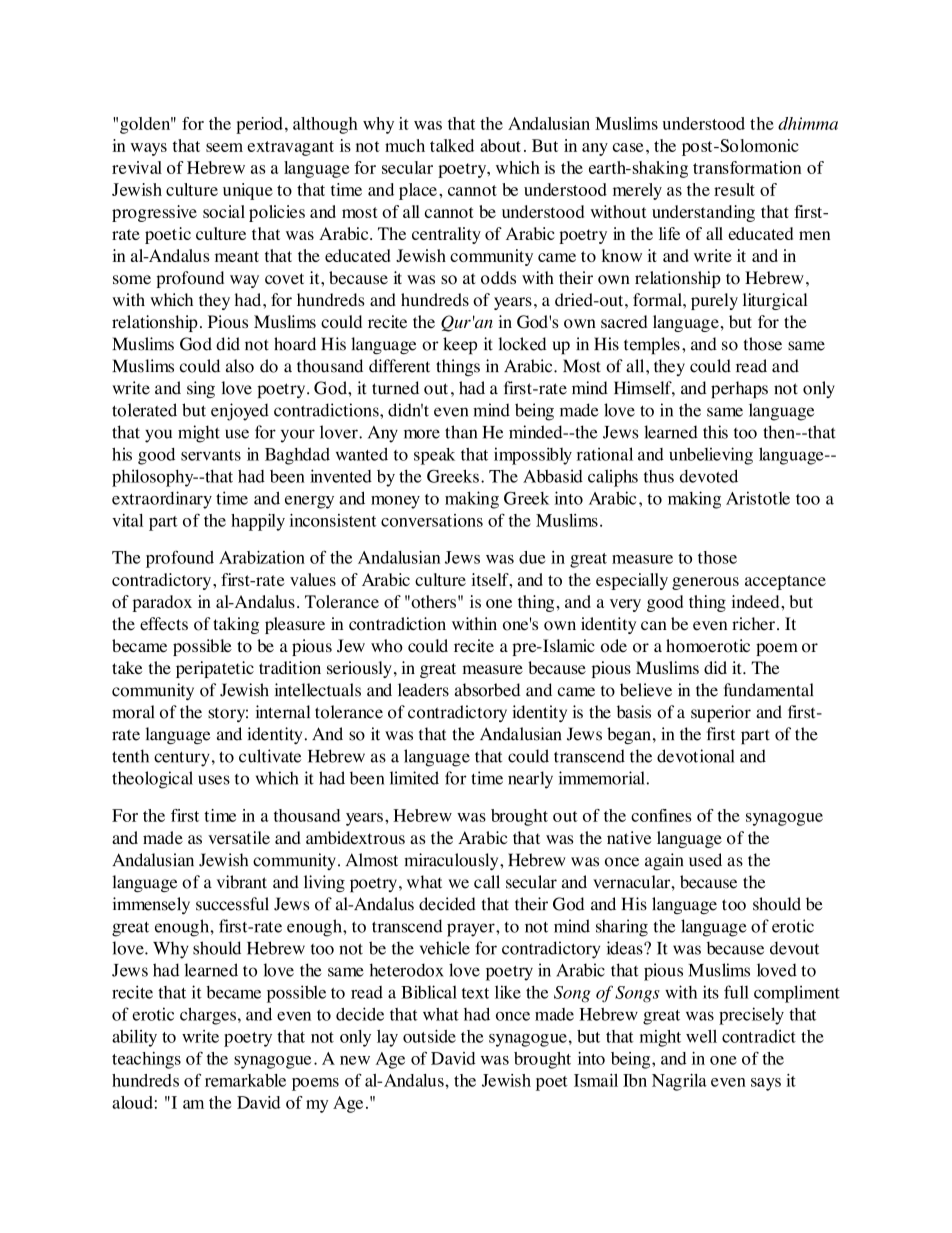  Describe the element at coordinates (747, 167) in the screenshot. I see `transformation` at that location.
